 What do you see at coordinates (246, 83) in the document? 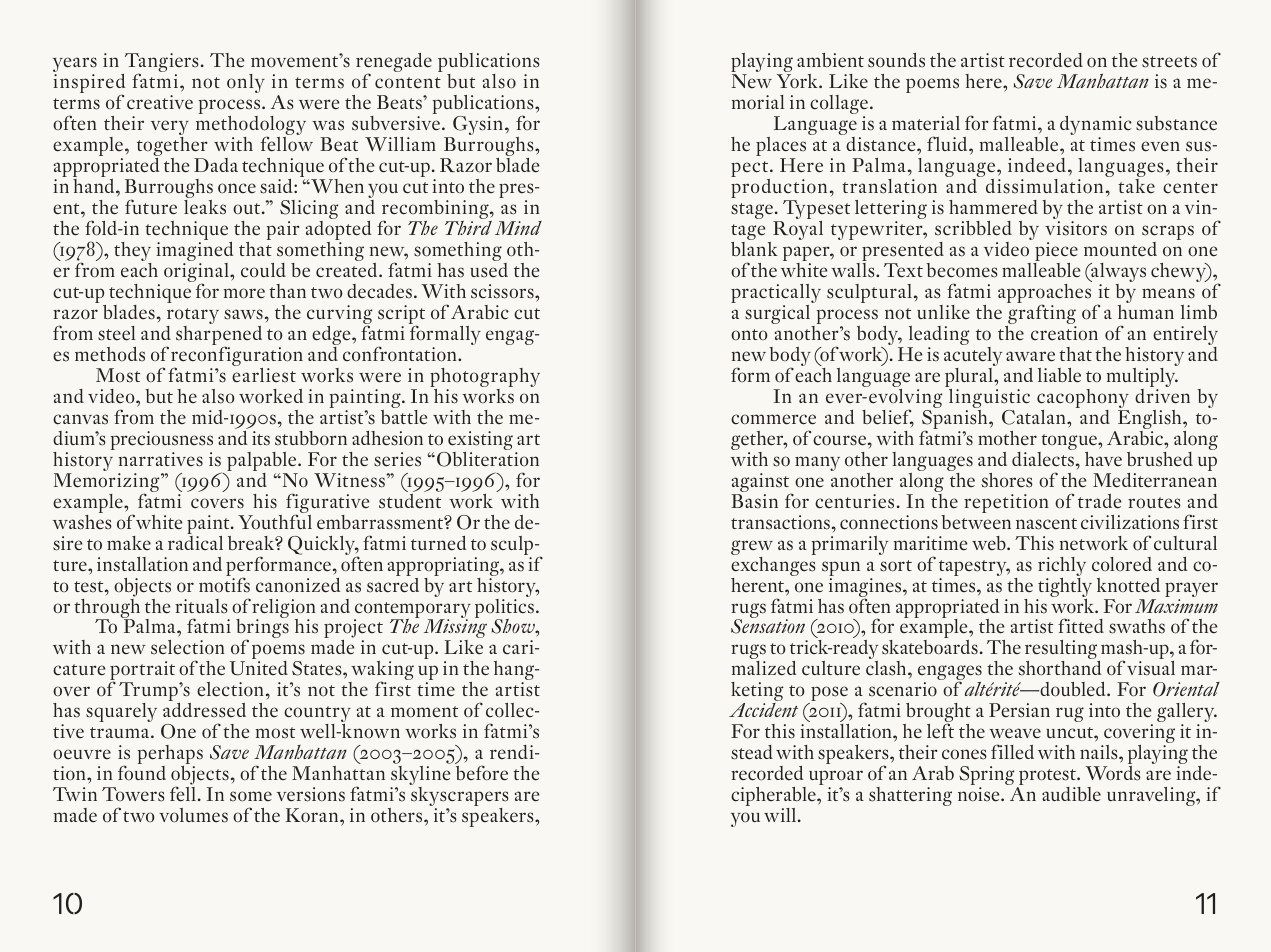
I see `only` at bounding box center [246, 83].
